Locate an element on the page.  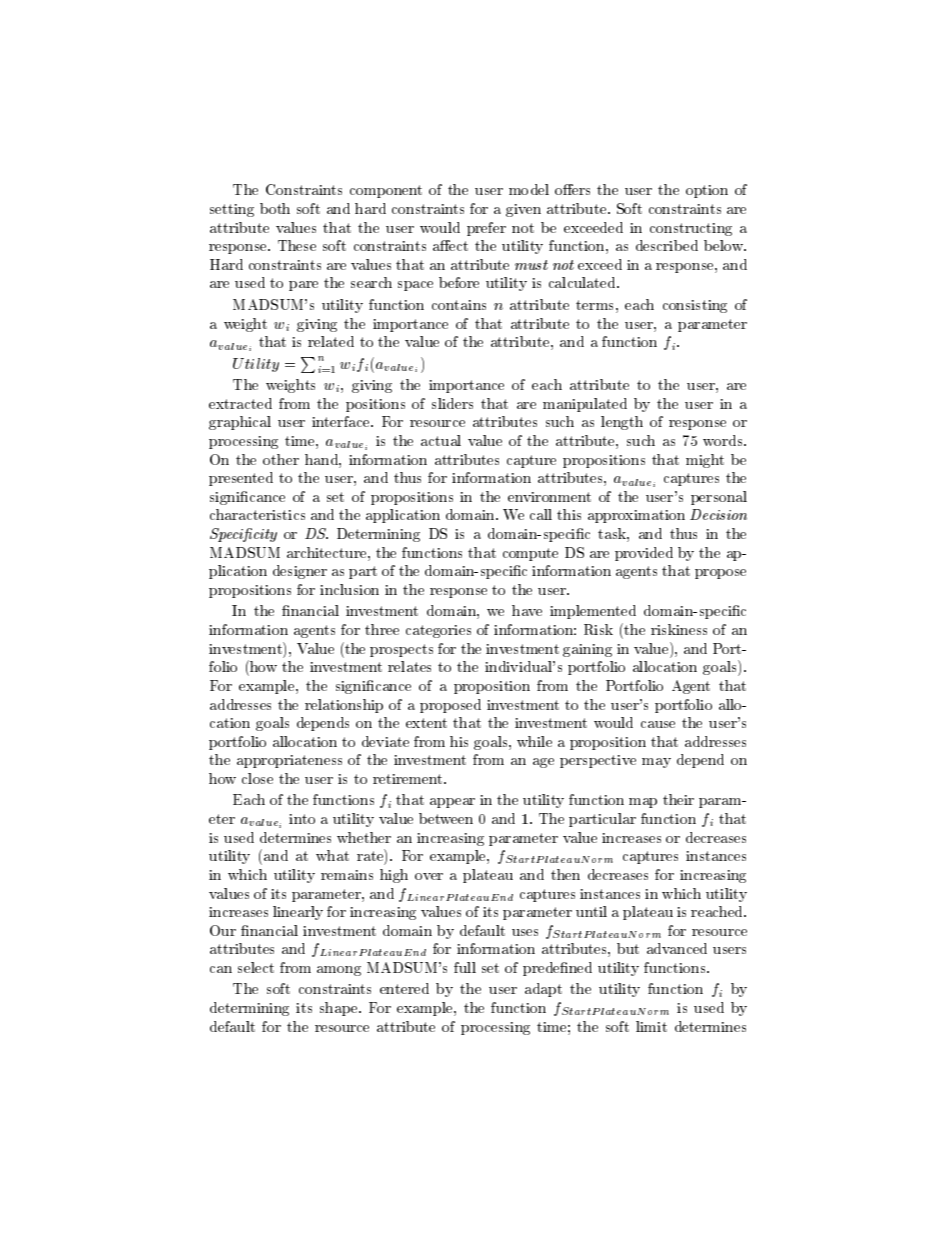
full is located at coordinates (465, 967).
